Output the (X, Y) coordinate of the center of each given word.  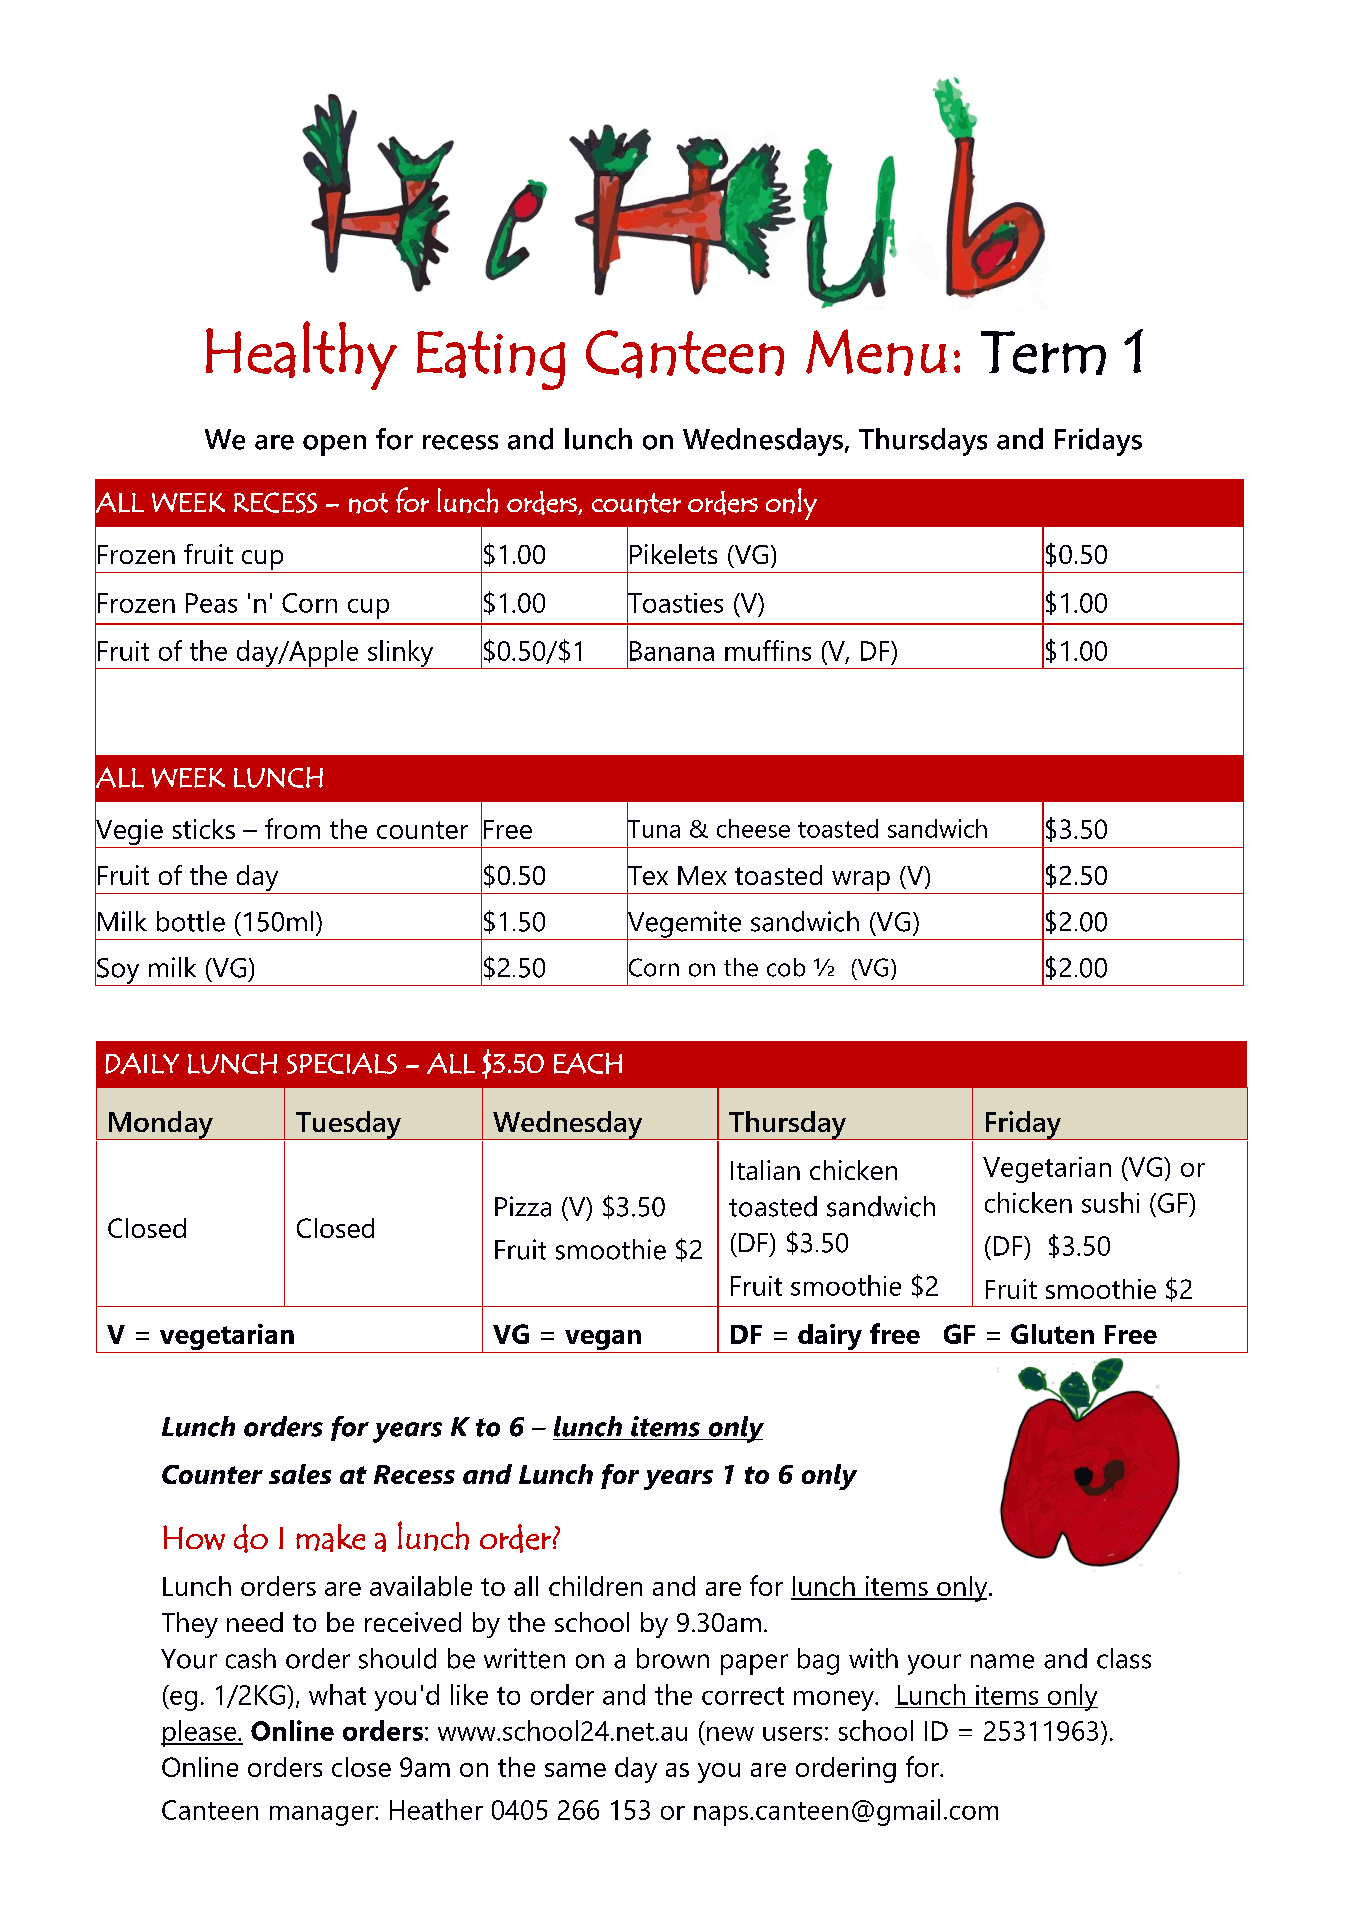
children (595, 1586)
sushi (1110, 1202)
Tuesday (349, 1125)
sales (300, 1474)
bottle (191, 921)
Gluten (1052, 1334)
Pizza (523, 1206)
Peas (211, 603)
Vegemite (684, 924)
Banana (672, 651)
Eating (491, 360)
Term (1043, 353)
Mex (702, 875)
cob (786, 967)
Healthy (301, 355)
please (200, 1733)
